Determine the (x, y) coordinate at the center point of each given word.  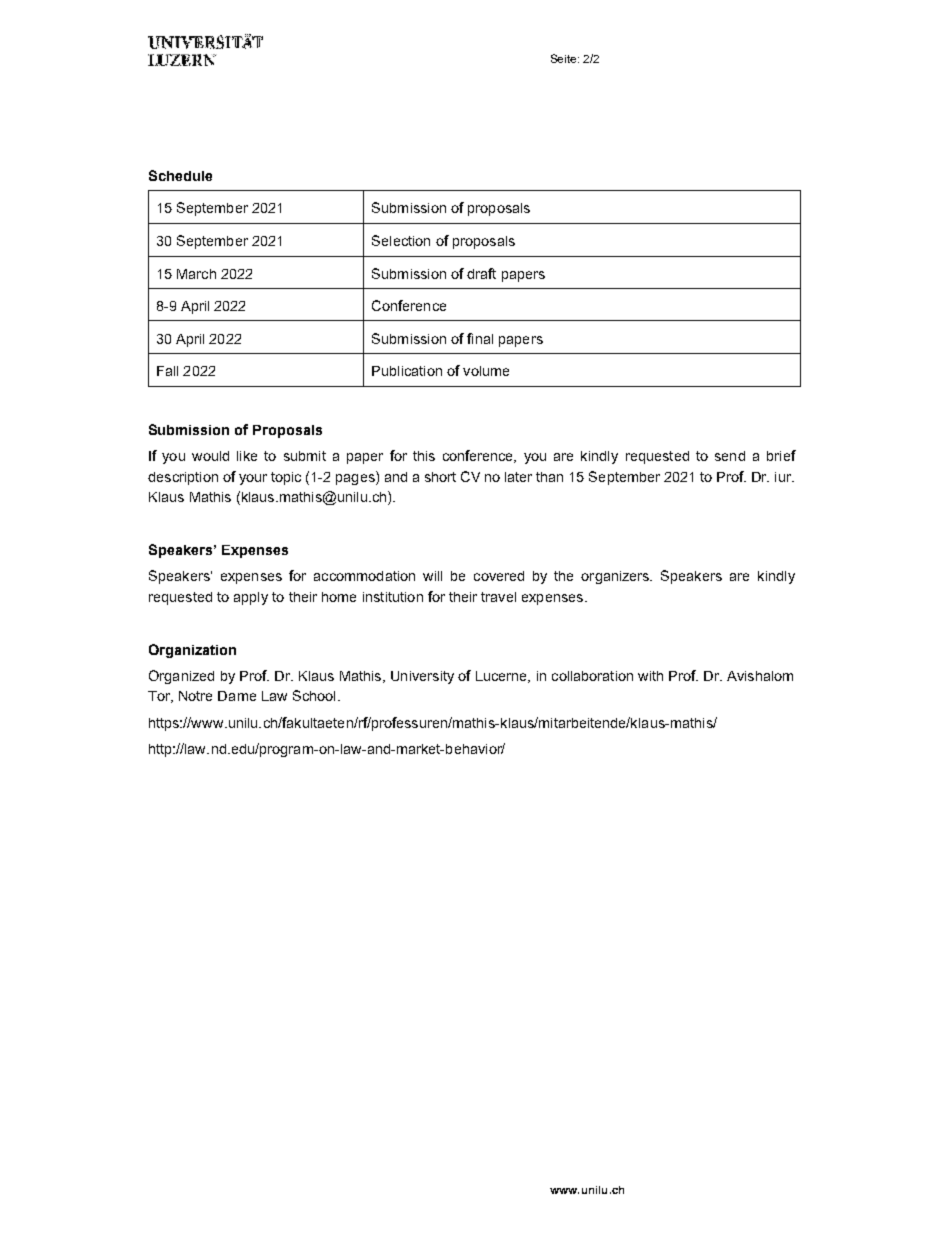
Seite (565, 58)
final (480, 338)
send (730, 456)
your (253, 479)
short (440, 477)
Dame (237, 696)
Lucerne (502, 677)
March (196, 274)
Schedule (180, 175)
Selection (401, 240)
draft (481, 273)
